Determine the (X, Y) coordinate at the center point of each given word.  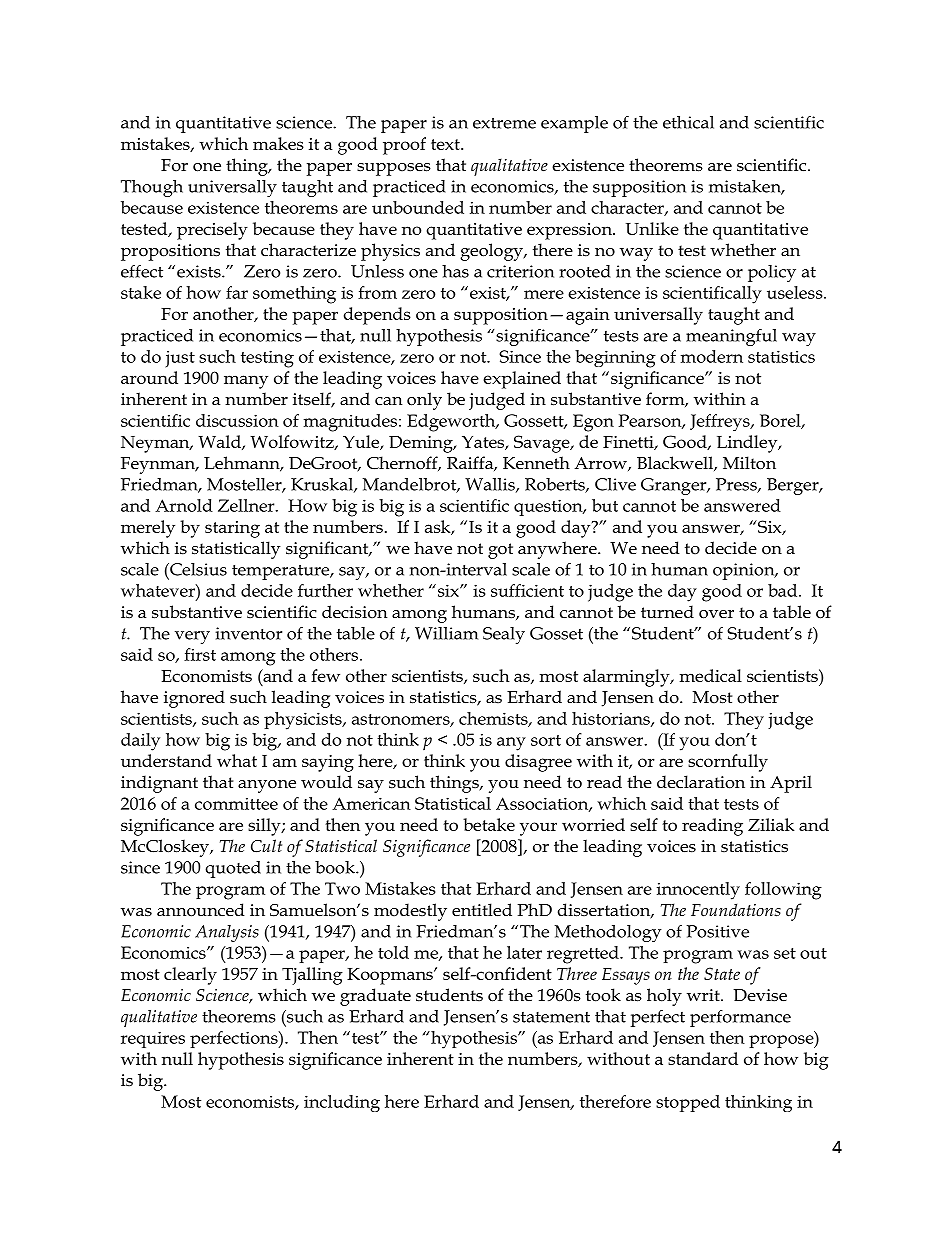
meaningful (731, 337)
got (500, 551)
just (180, 359)
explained (522, 380)
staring (232, 529)
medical (711, 675)
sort (546, 740)
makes (278, 143)
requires (153, 1040)
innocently (698, 891)
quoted (233, 869)
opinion (745, 571)
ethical (688, 122)
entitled (482, 910)
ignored (194, 699)
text (446, 144)
